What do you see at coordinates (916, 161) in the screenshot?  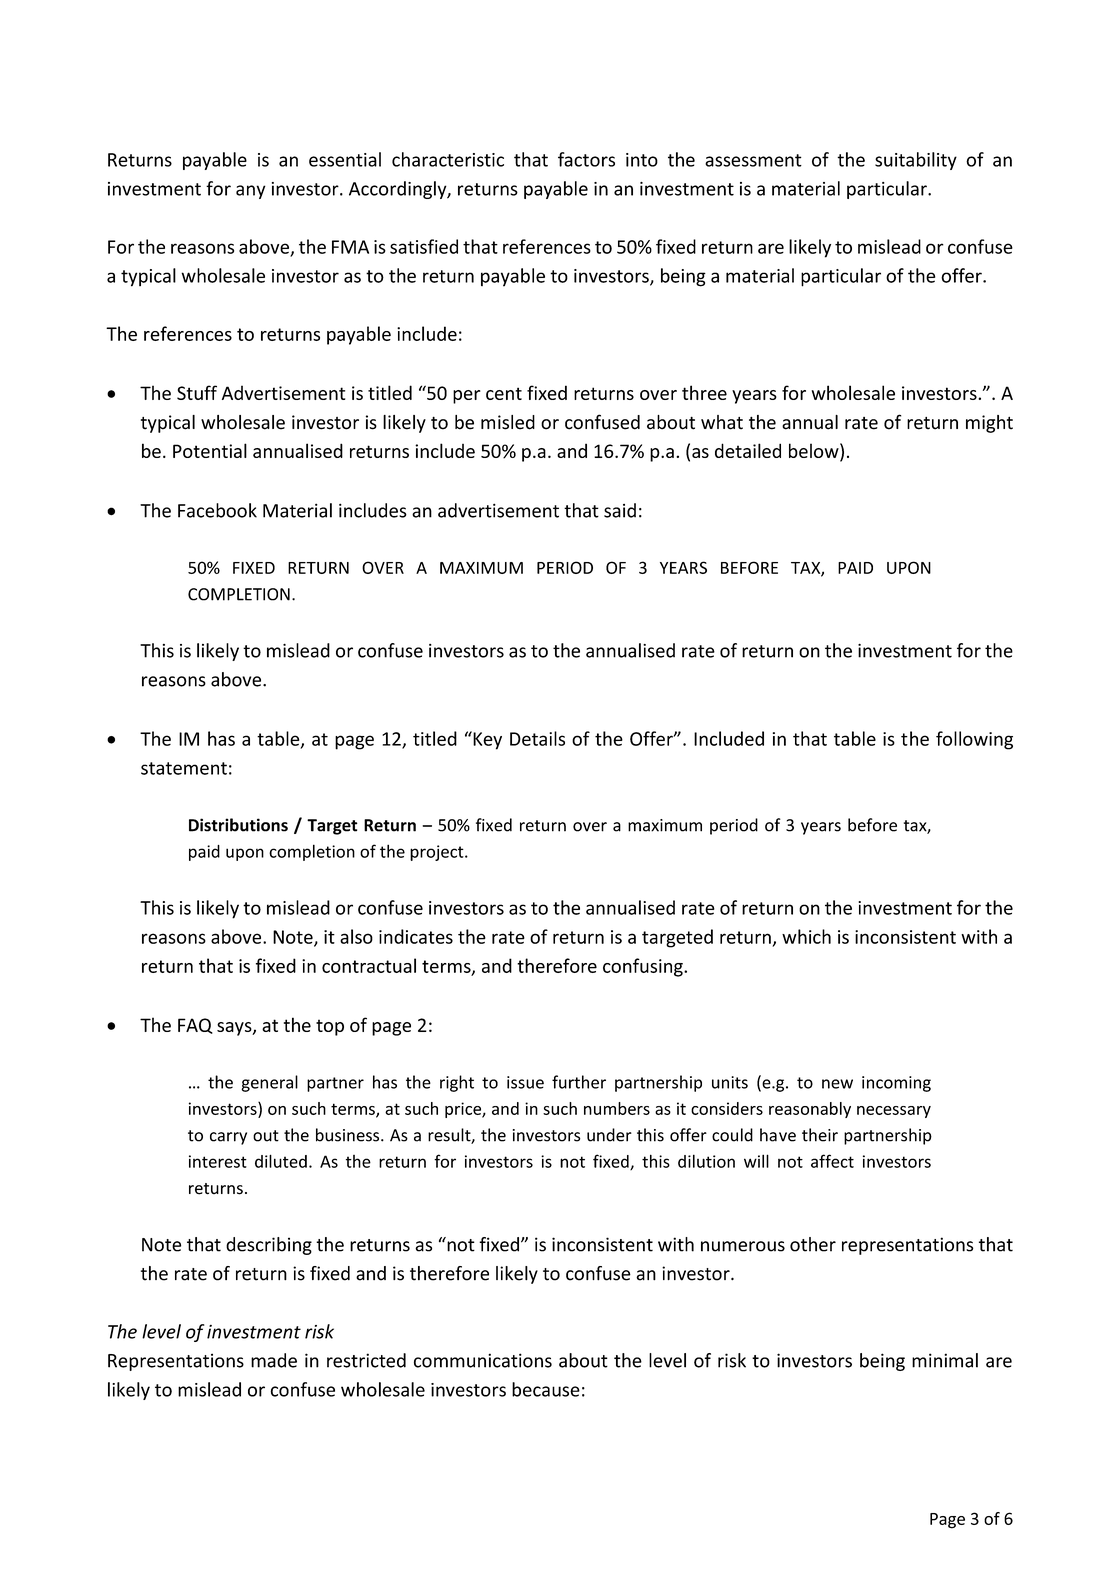 I see `suitability` at bounding box center [916, 161].
